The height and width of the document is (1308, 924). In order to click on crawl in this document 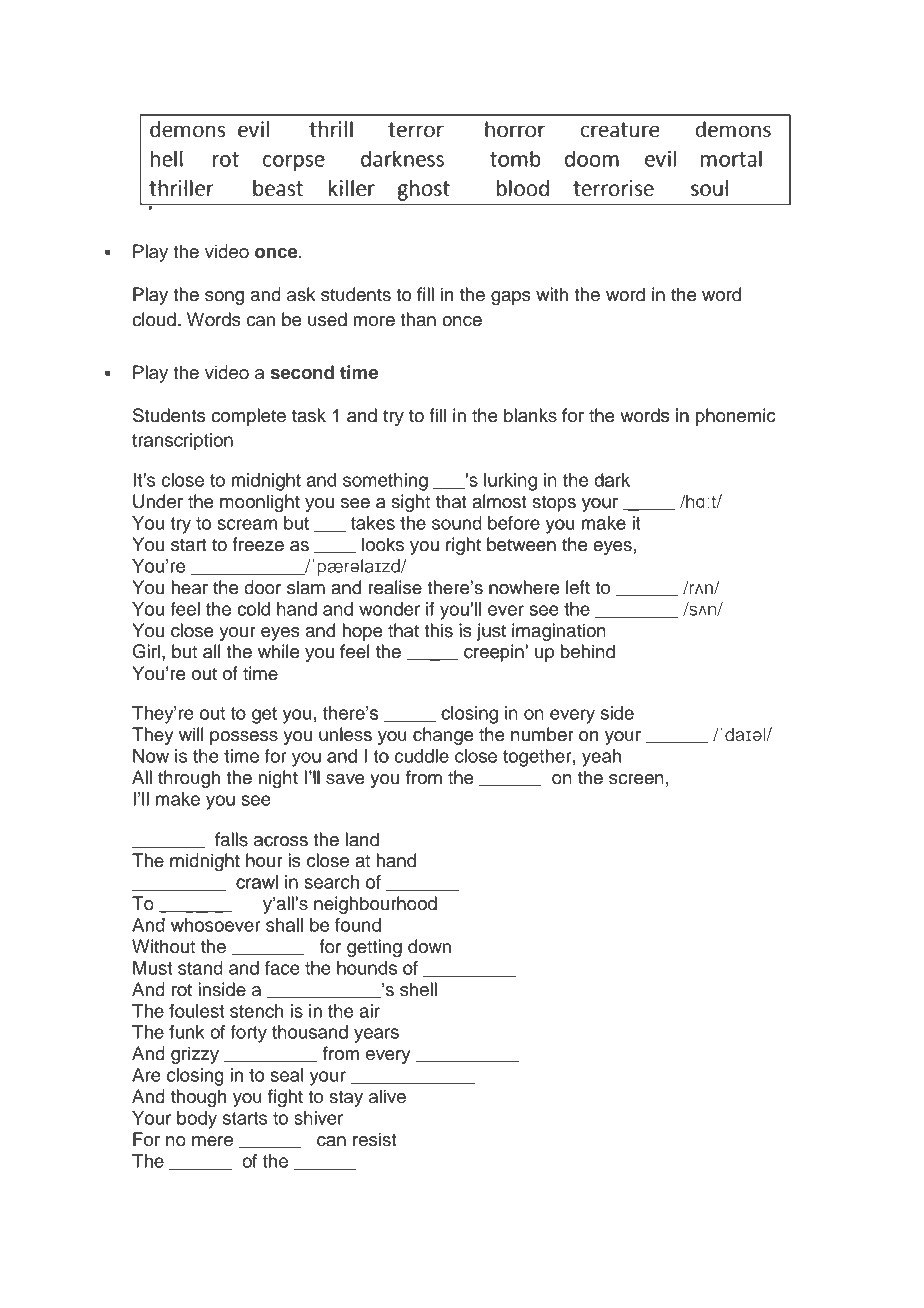, I will do `click(257, 882)`.
